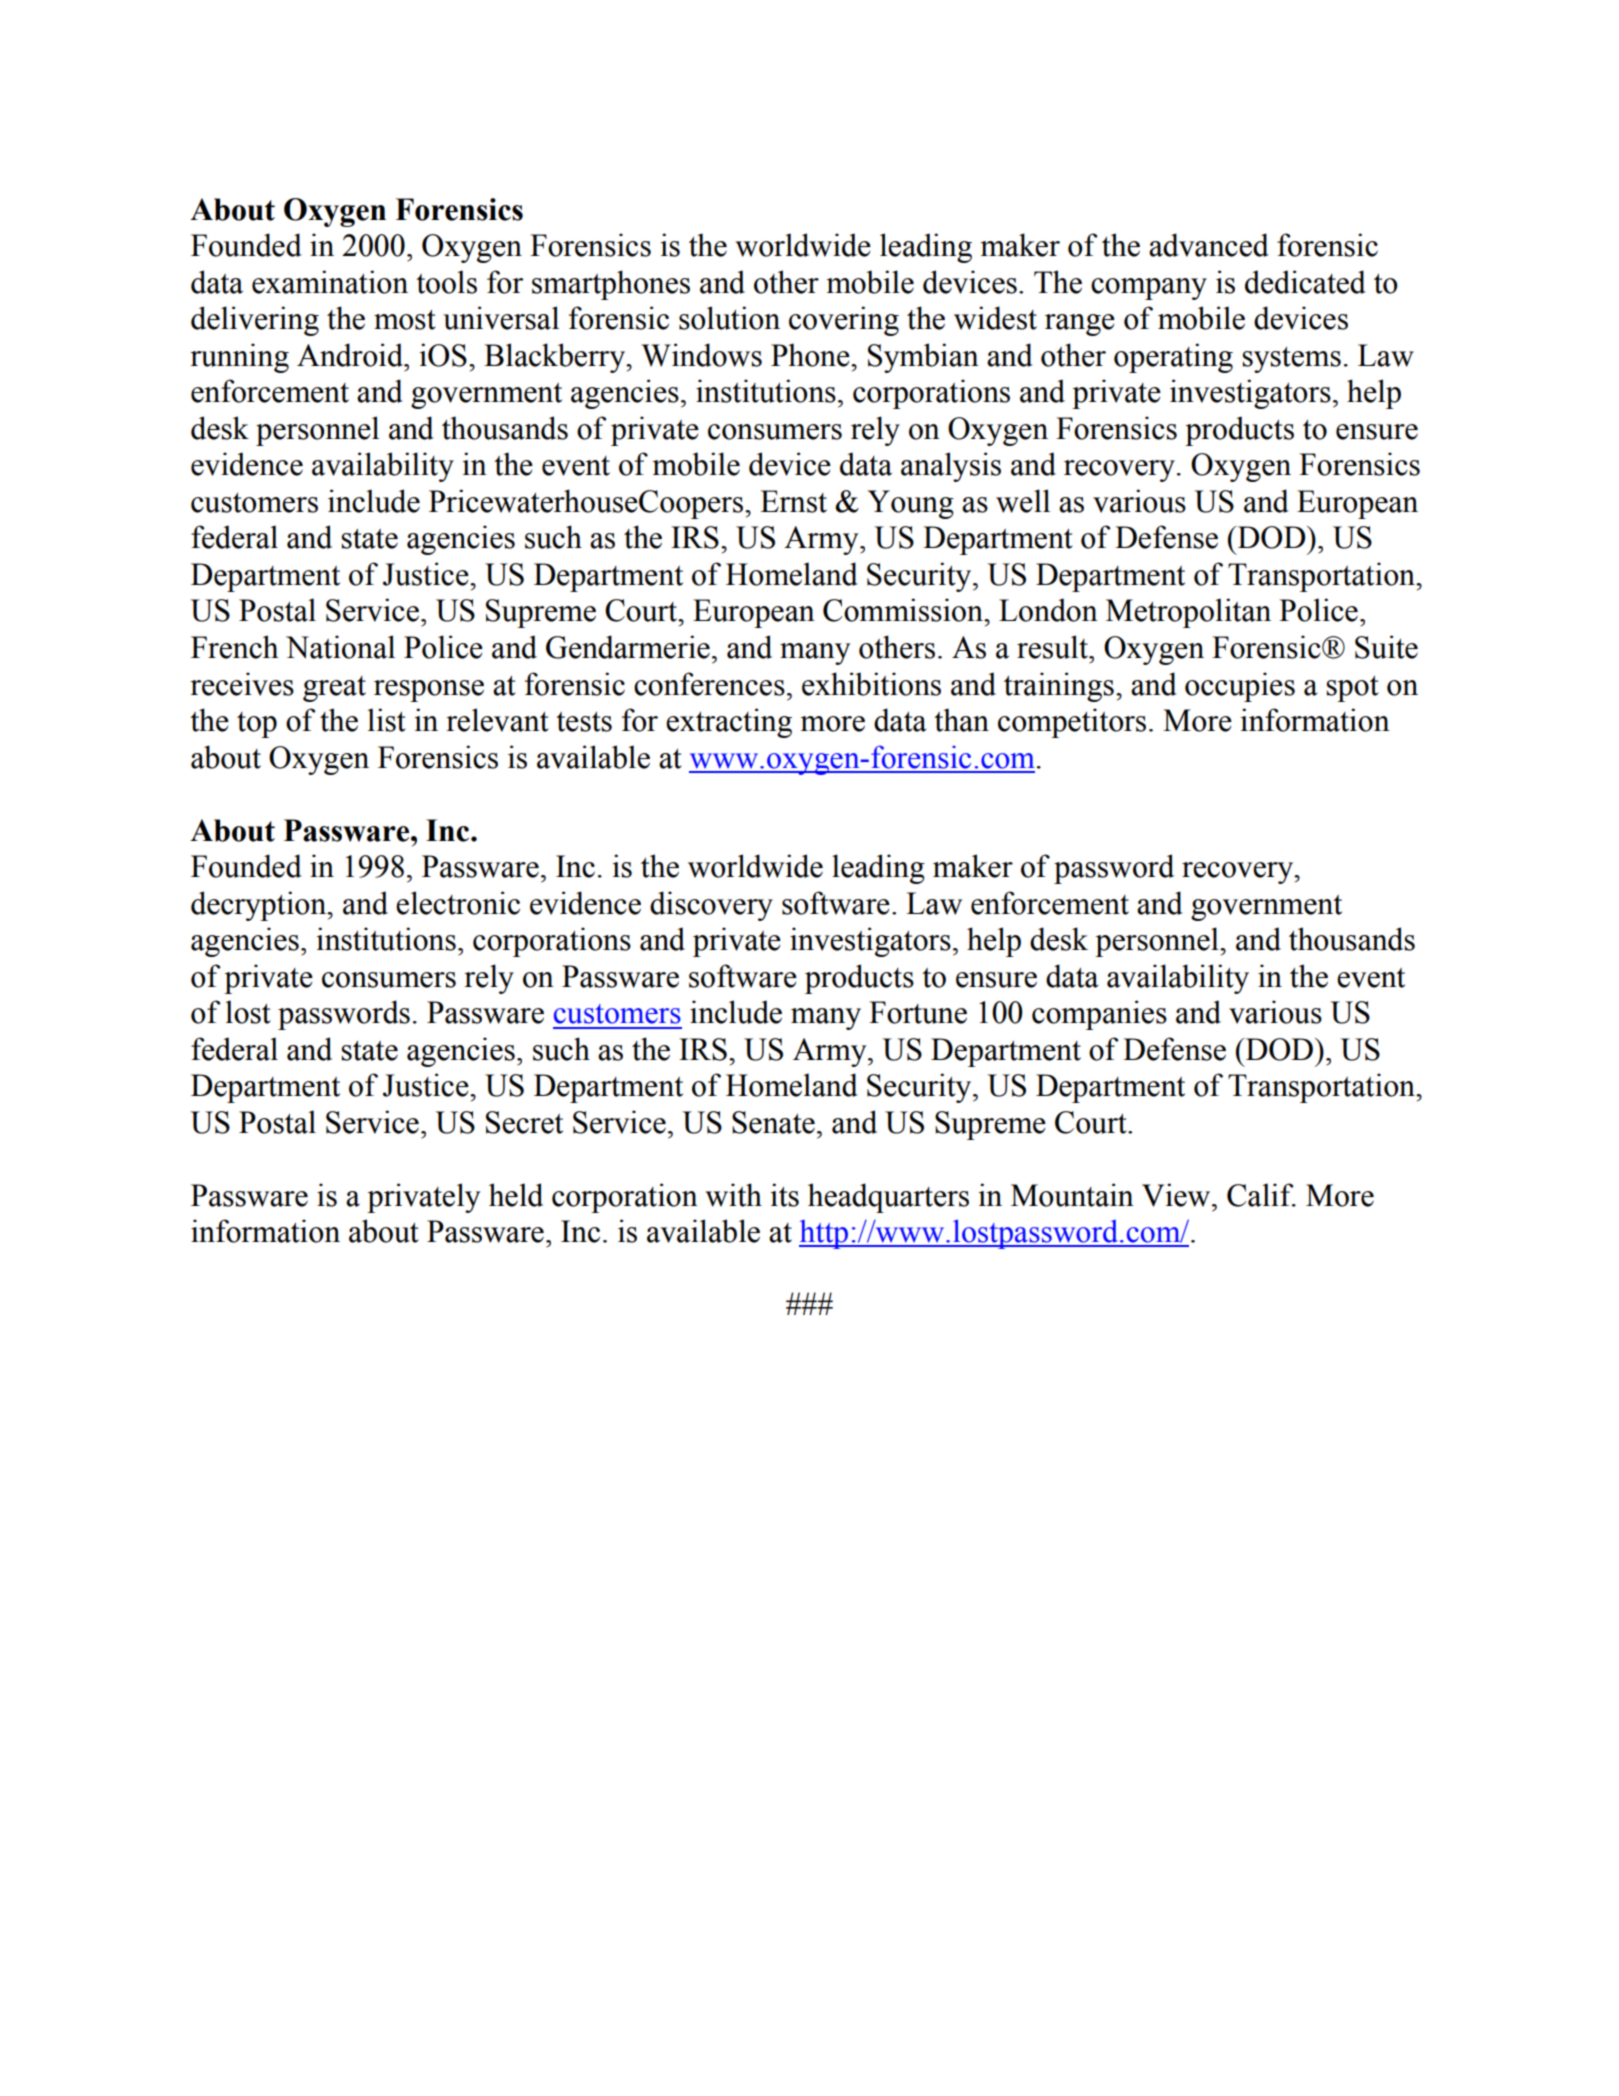 The width and height of the screenshot is (1619, 2096). I want to click on covering, so click(844, 321).
